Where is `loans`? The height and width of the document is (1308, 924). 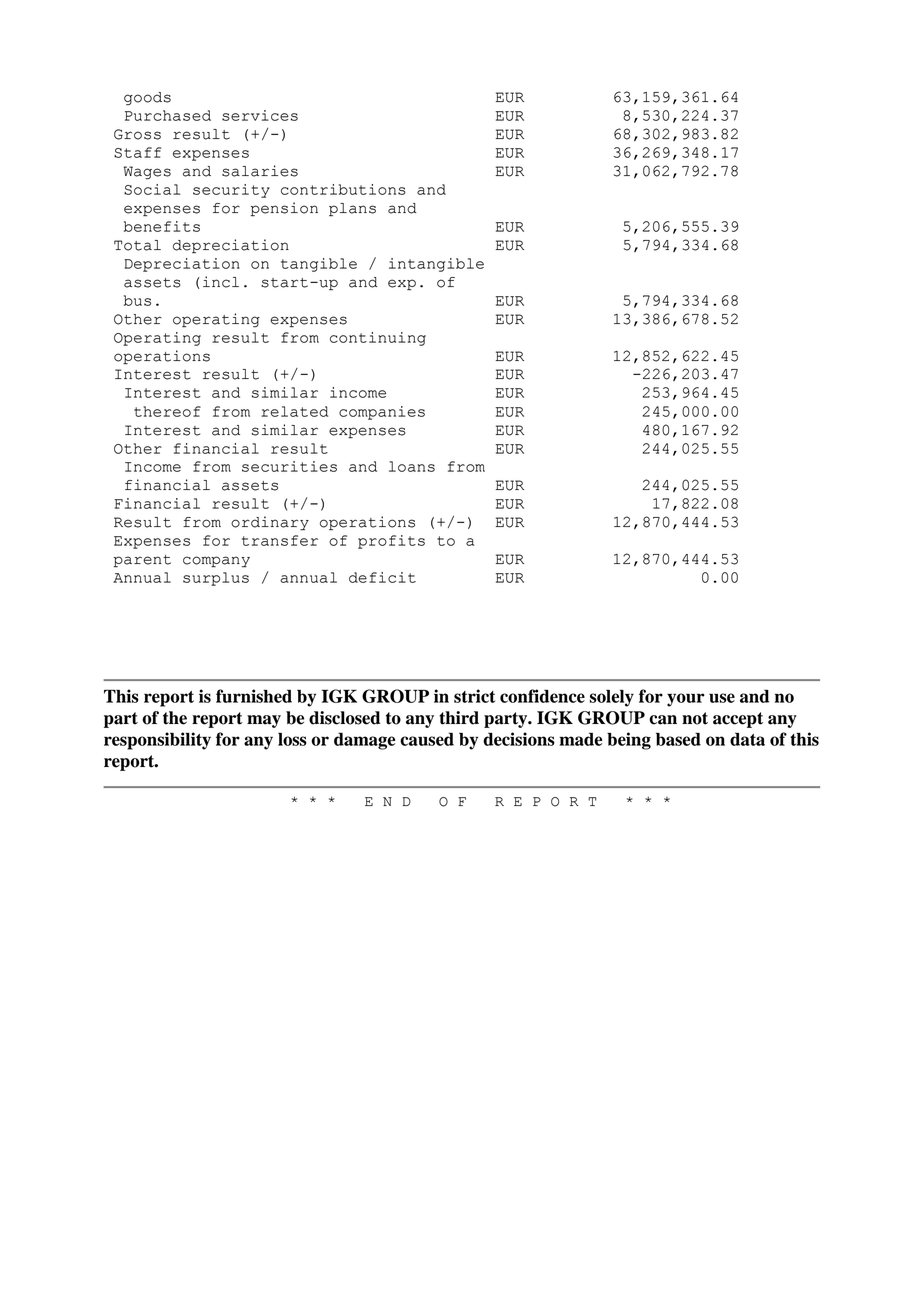
loans is located at coordinates (412, 466).
